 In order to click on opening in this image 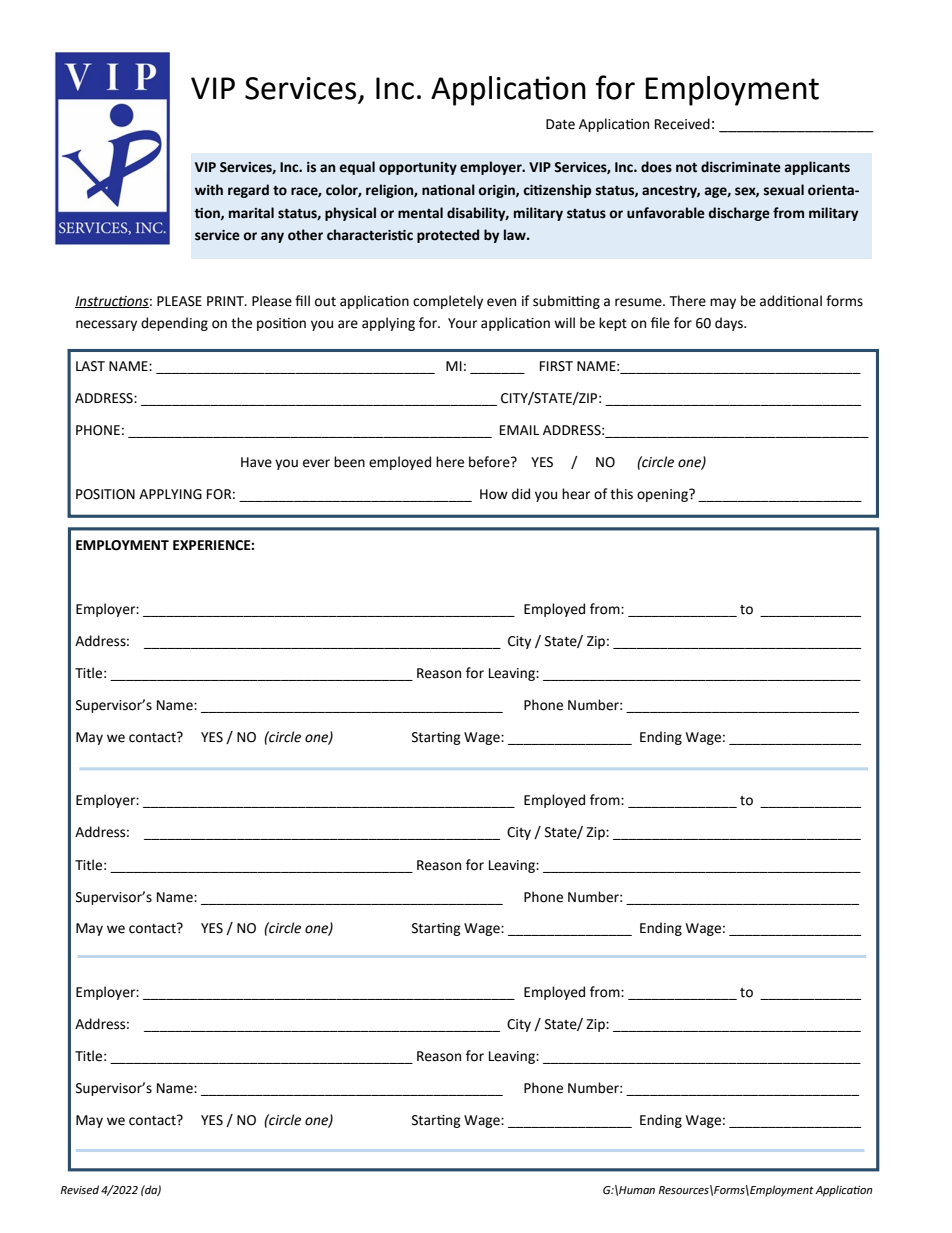, I will do `click(663, 495)`.
